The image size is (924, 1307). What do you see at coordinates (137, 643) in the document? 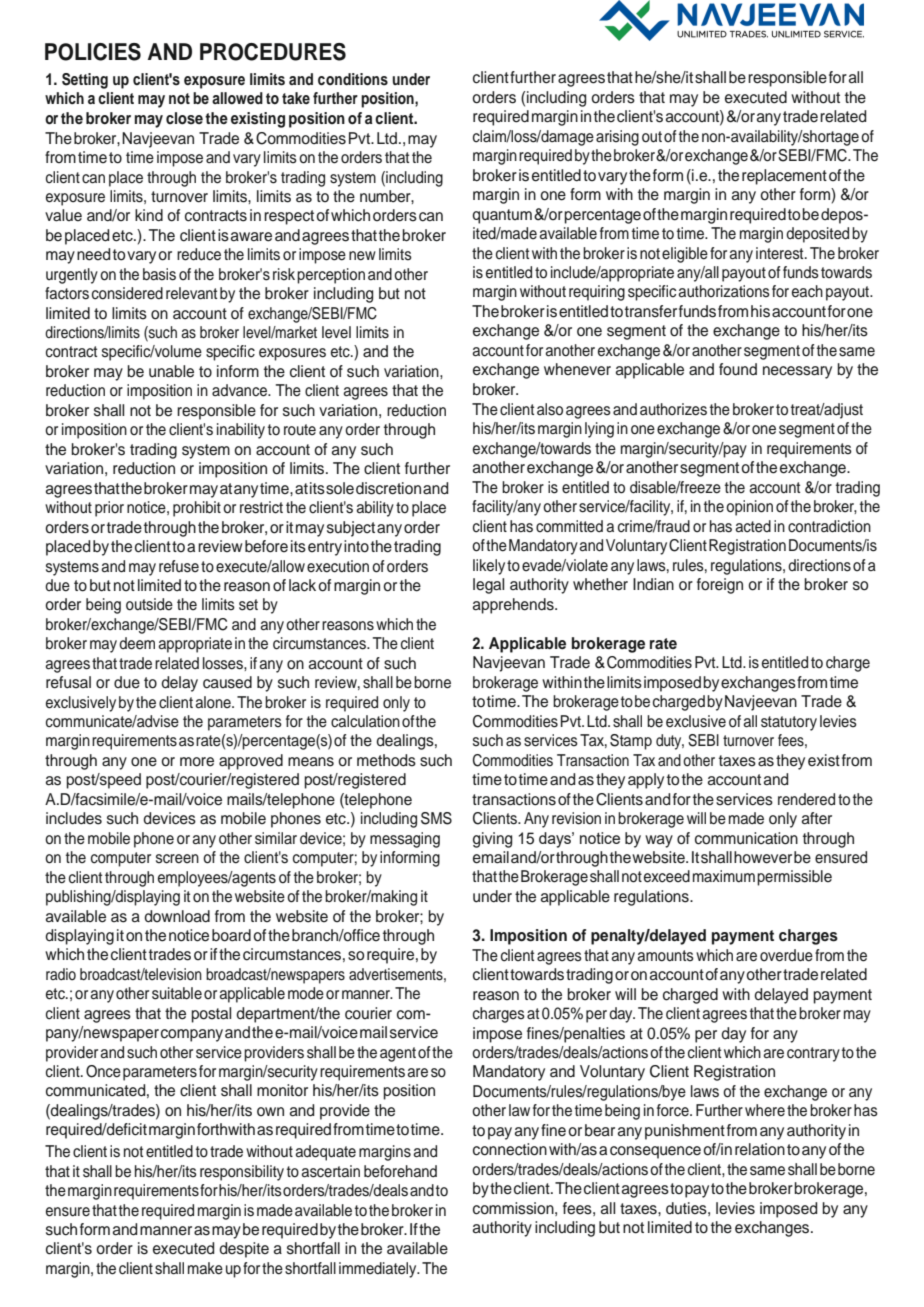
I see `deem` at bounding box center [137, 643].
